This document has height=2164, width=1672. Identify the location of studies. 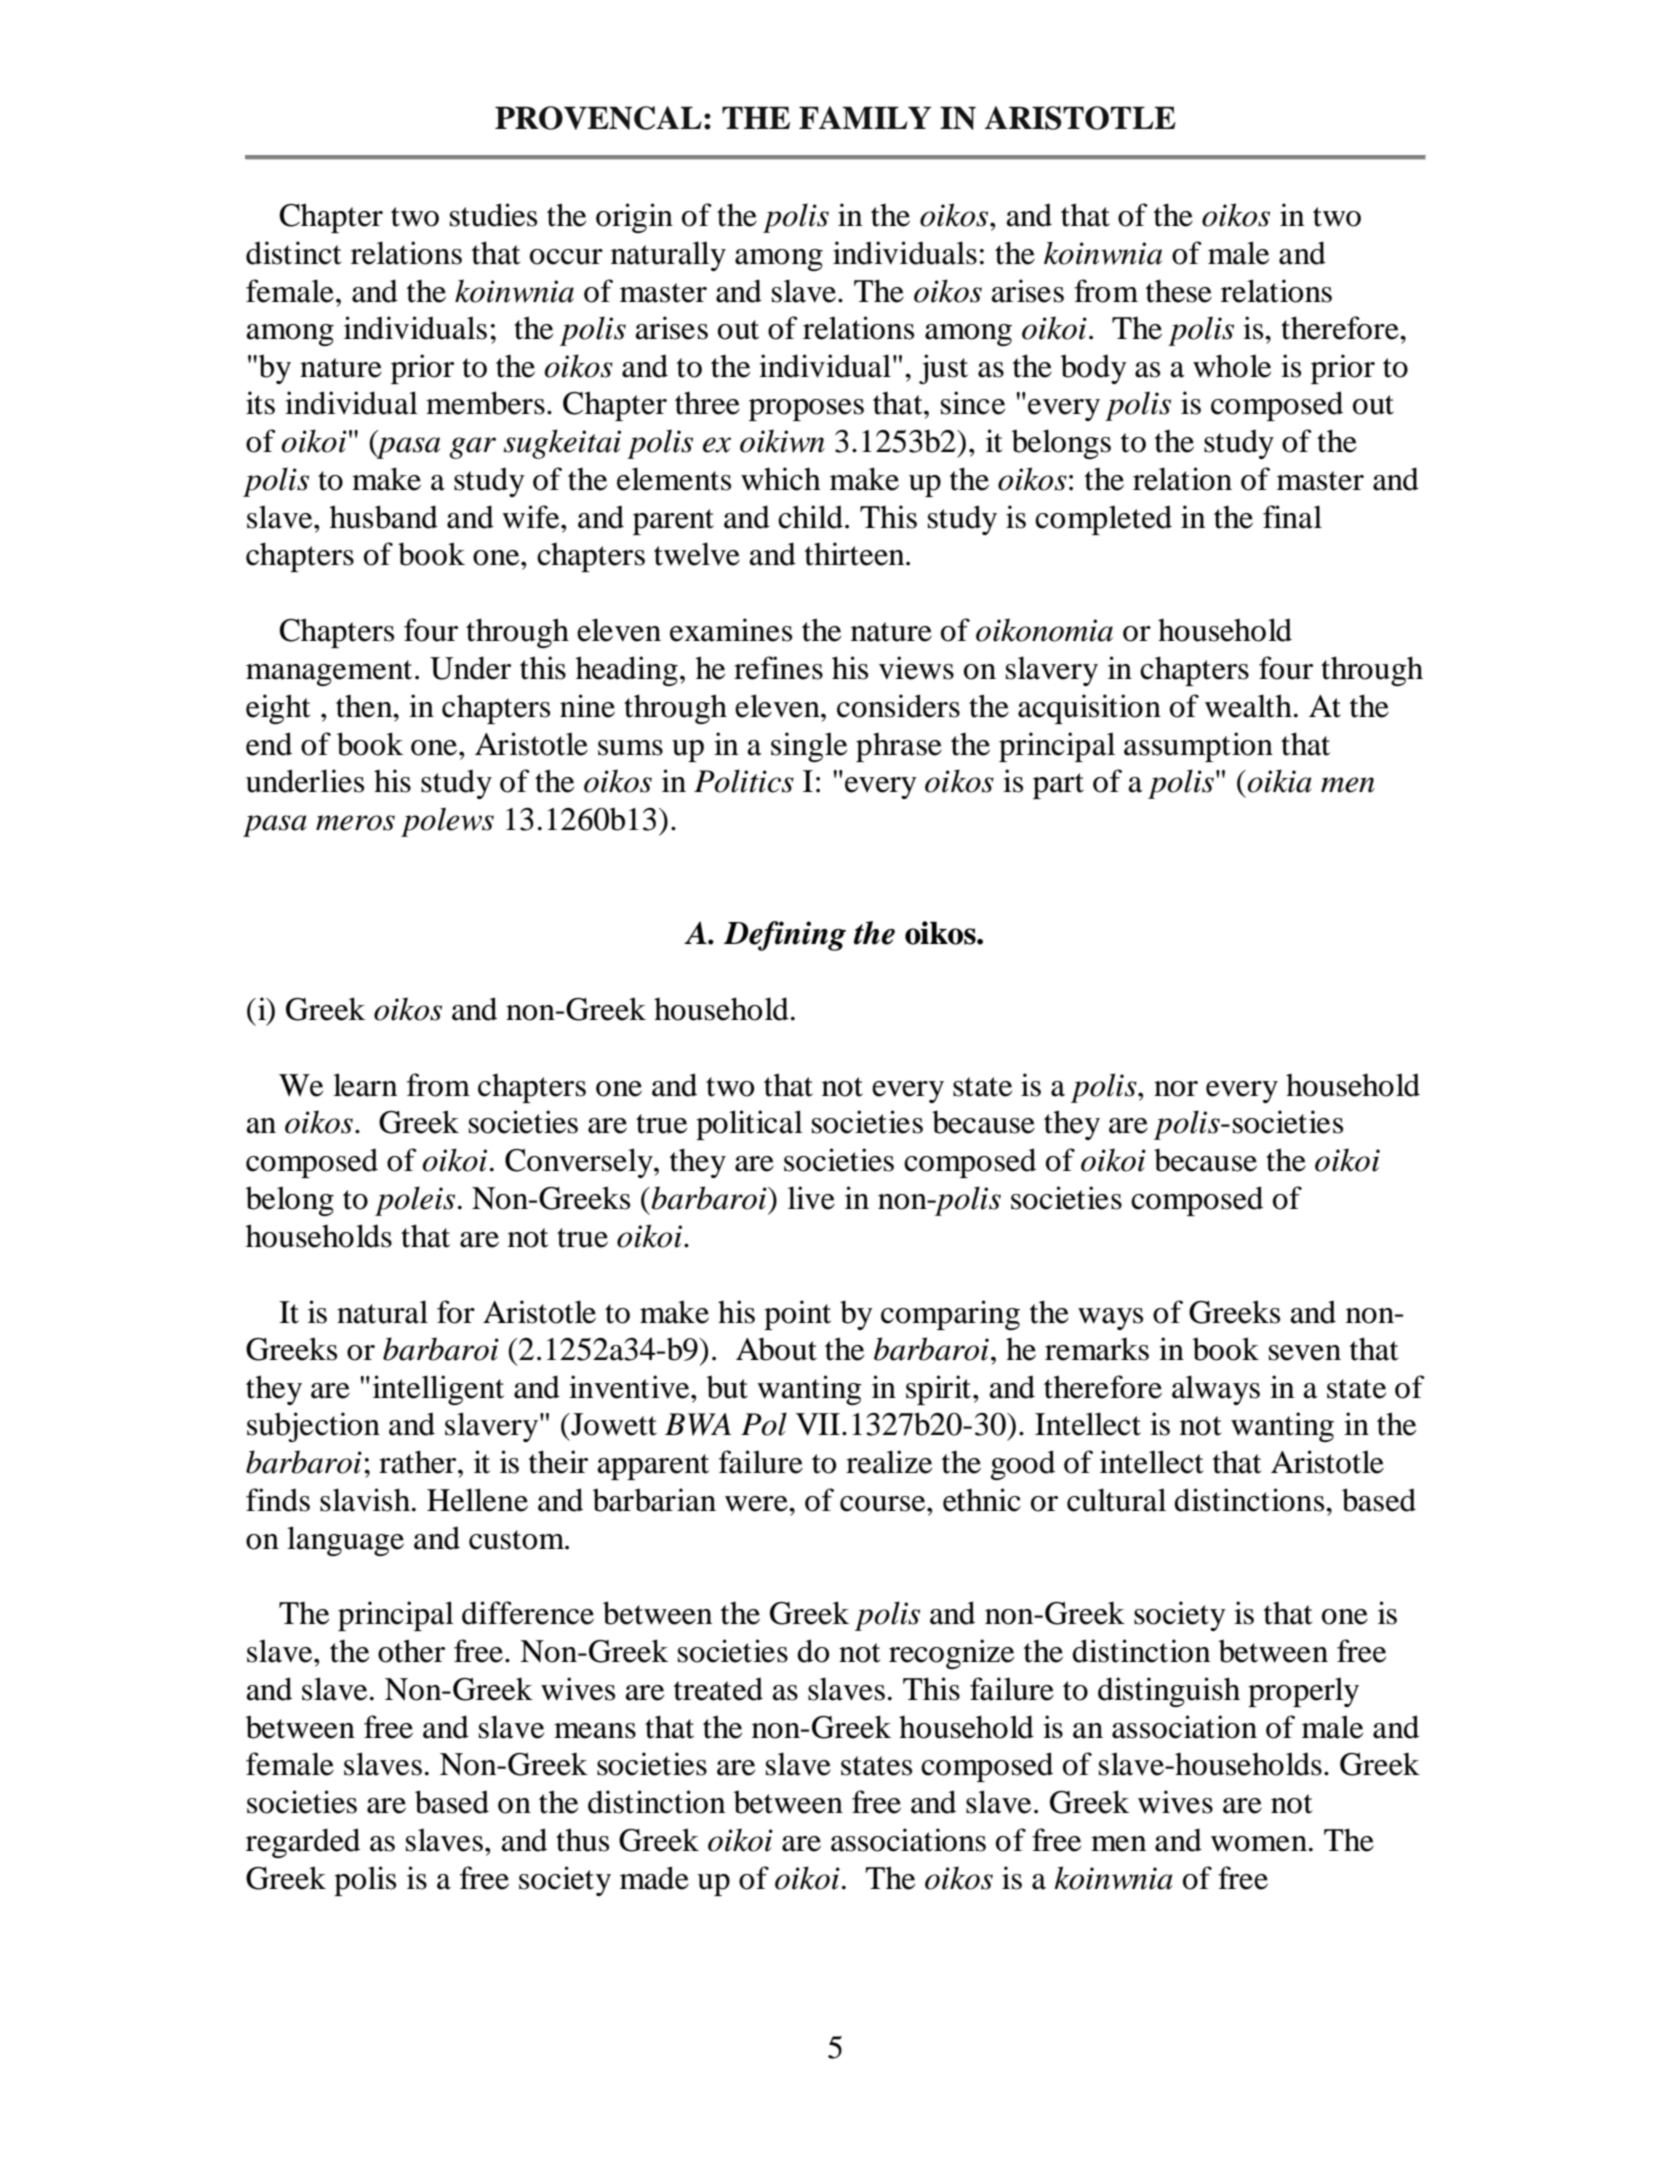
(493, 215).
